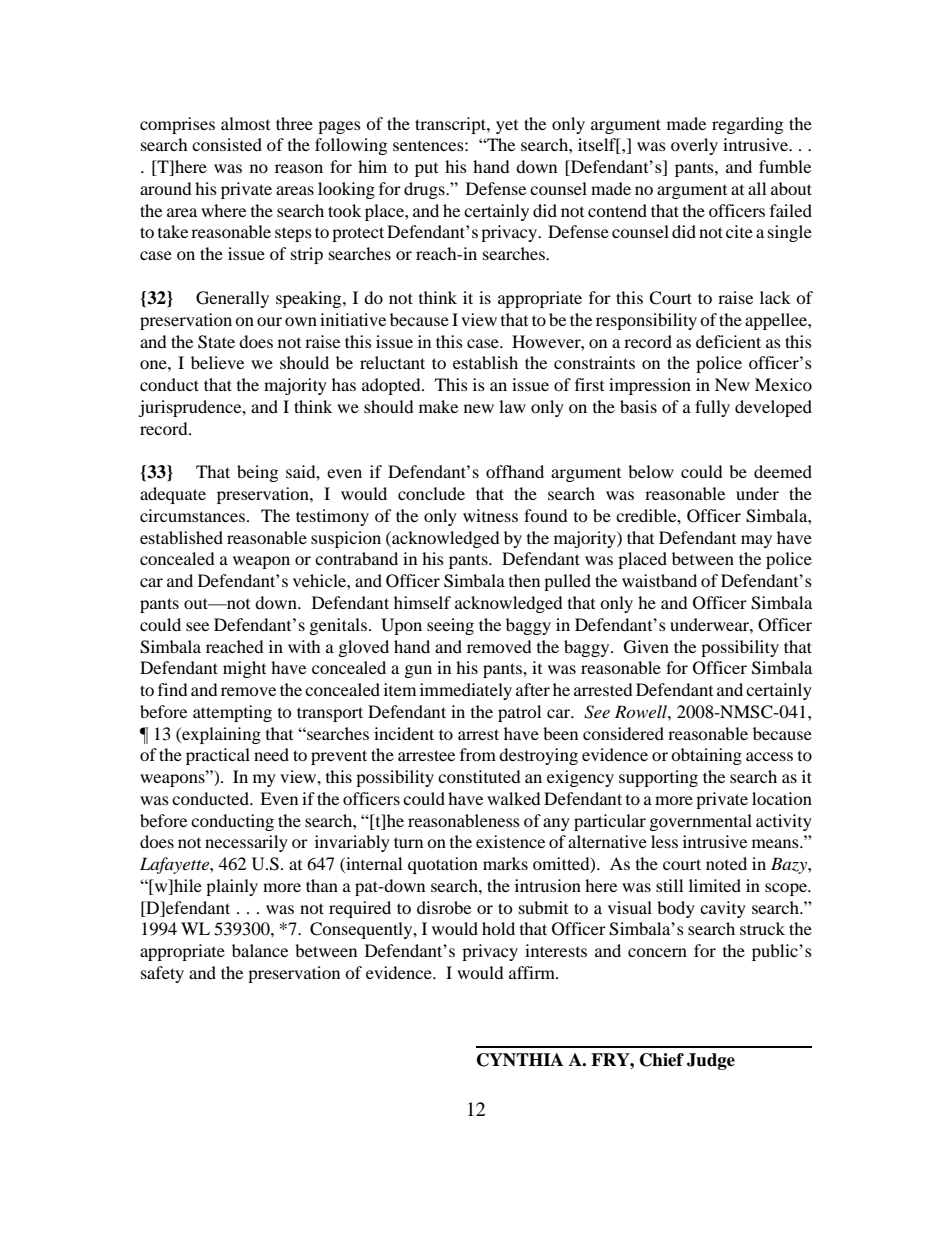 This image has width=952, height=1233. I want to click on obtaining, so click(706, 756).
